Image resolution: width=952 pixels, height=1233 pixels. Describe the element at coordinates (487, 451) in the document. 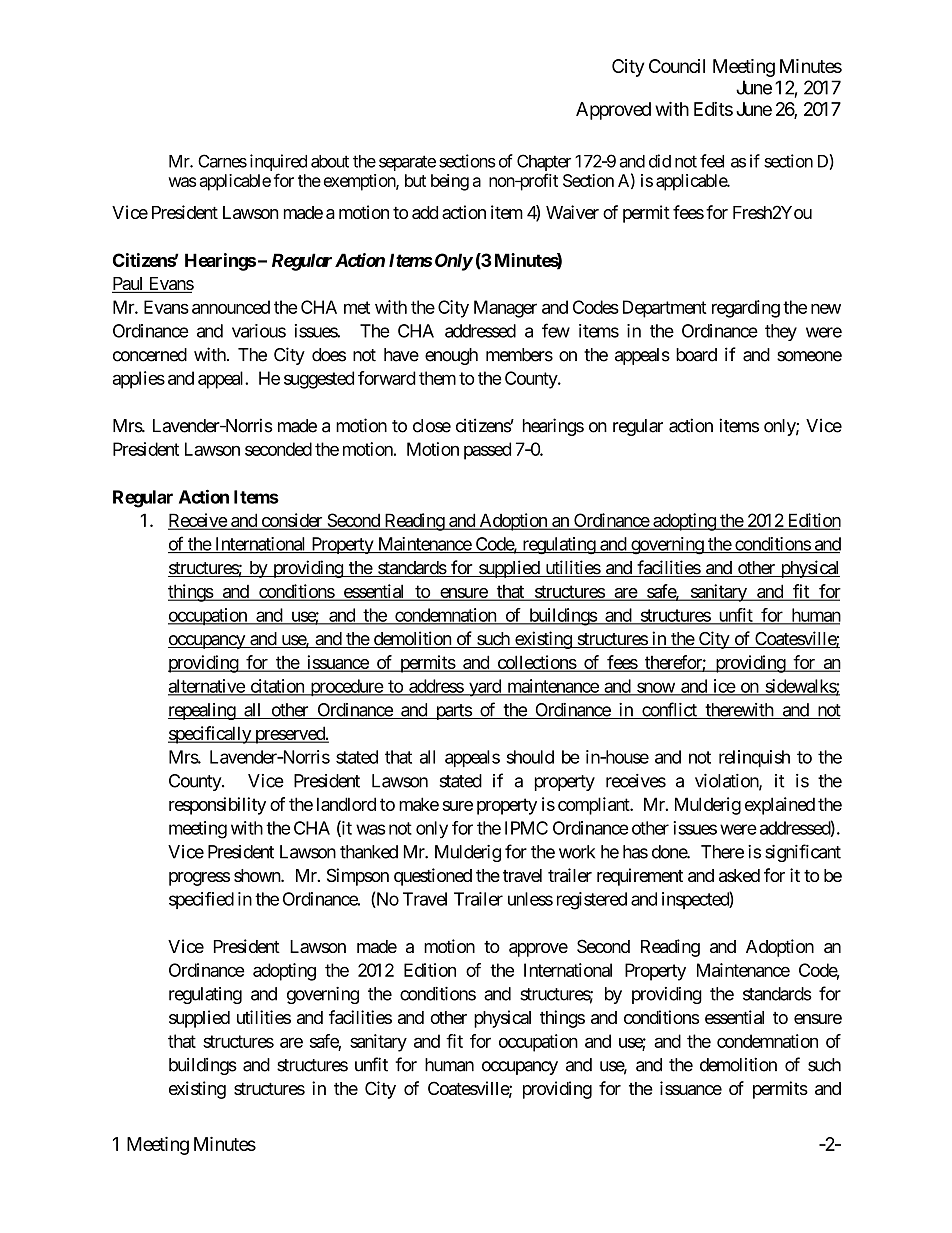

I see `passed` at that location.
